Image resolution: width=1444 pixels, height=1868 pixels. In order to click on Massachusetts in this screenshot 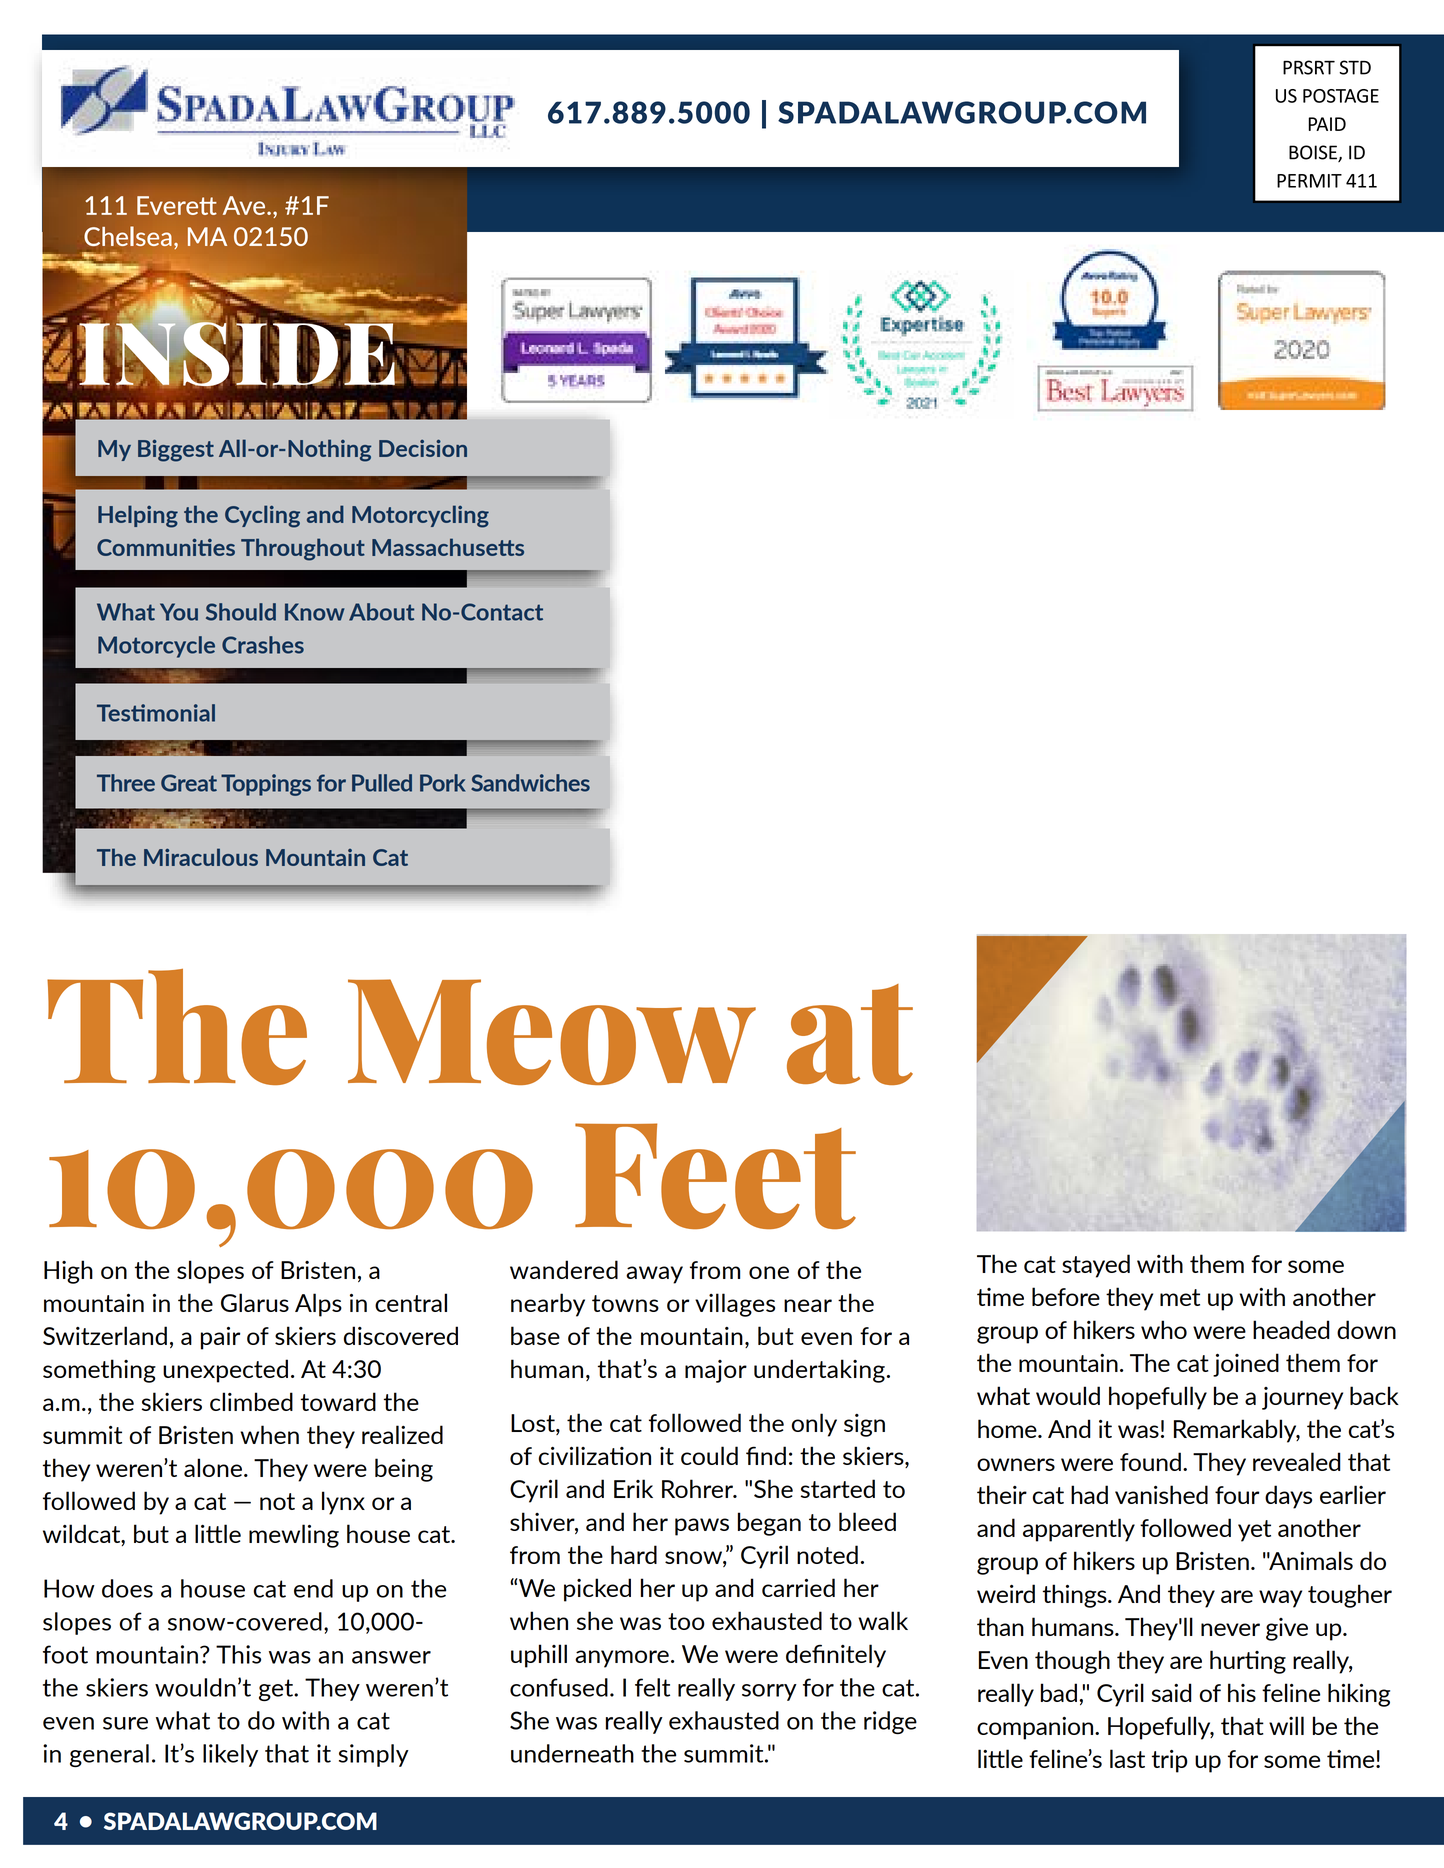, I will do `click(448, 547)`.
